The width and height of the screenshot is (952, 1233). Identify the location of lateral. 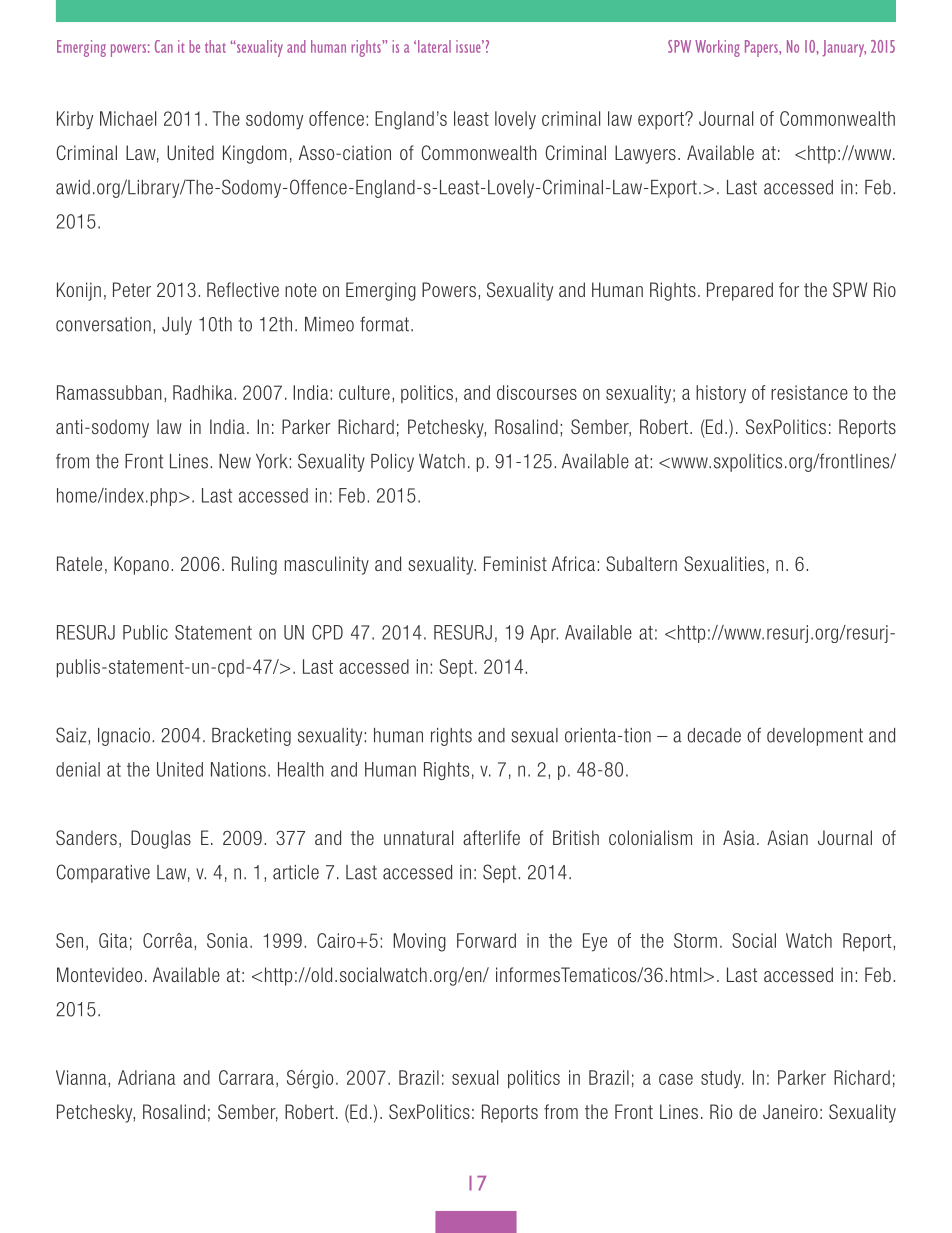
(434, 46).
